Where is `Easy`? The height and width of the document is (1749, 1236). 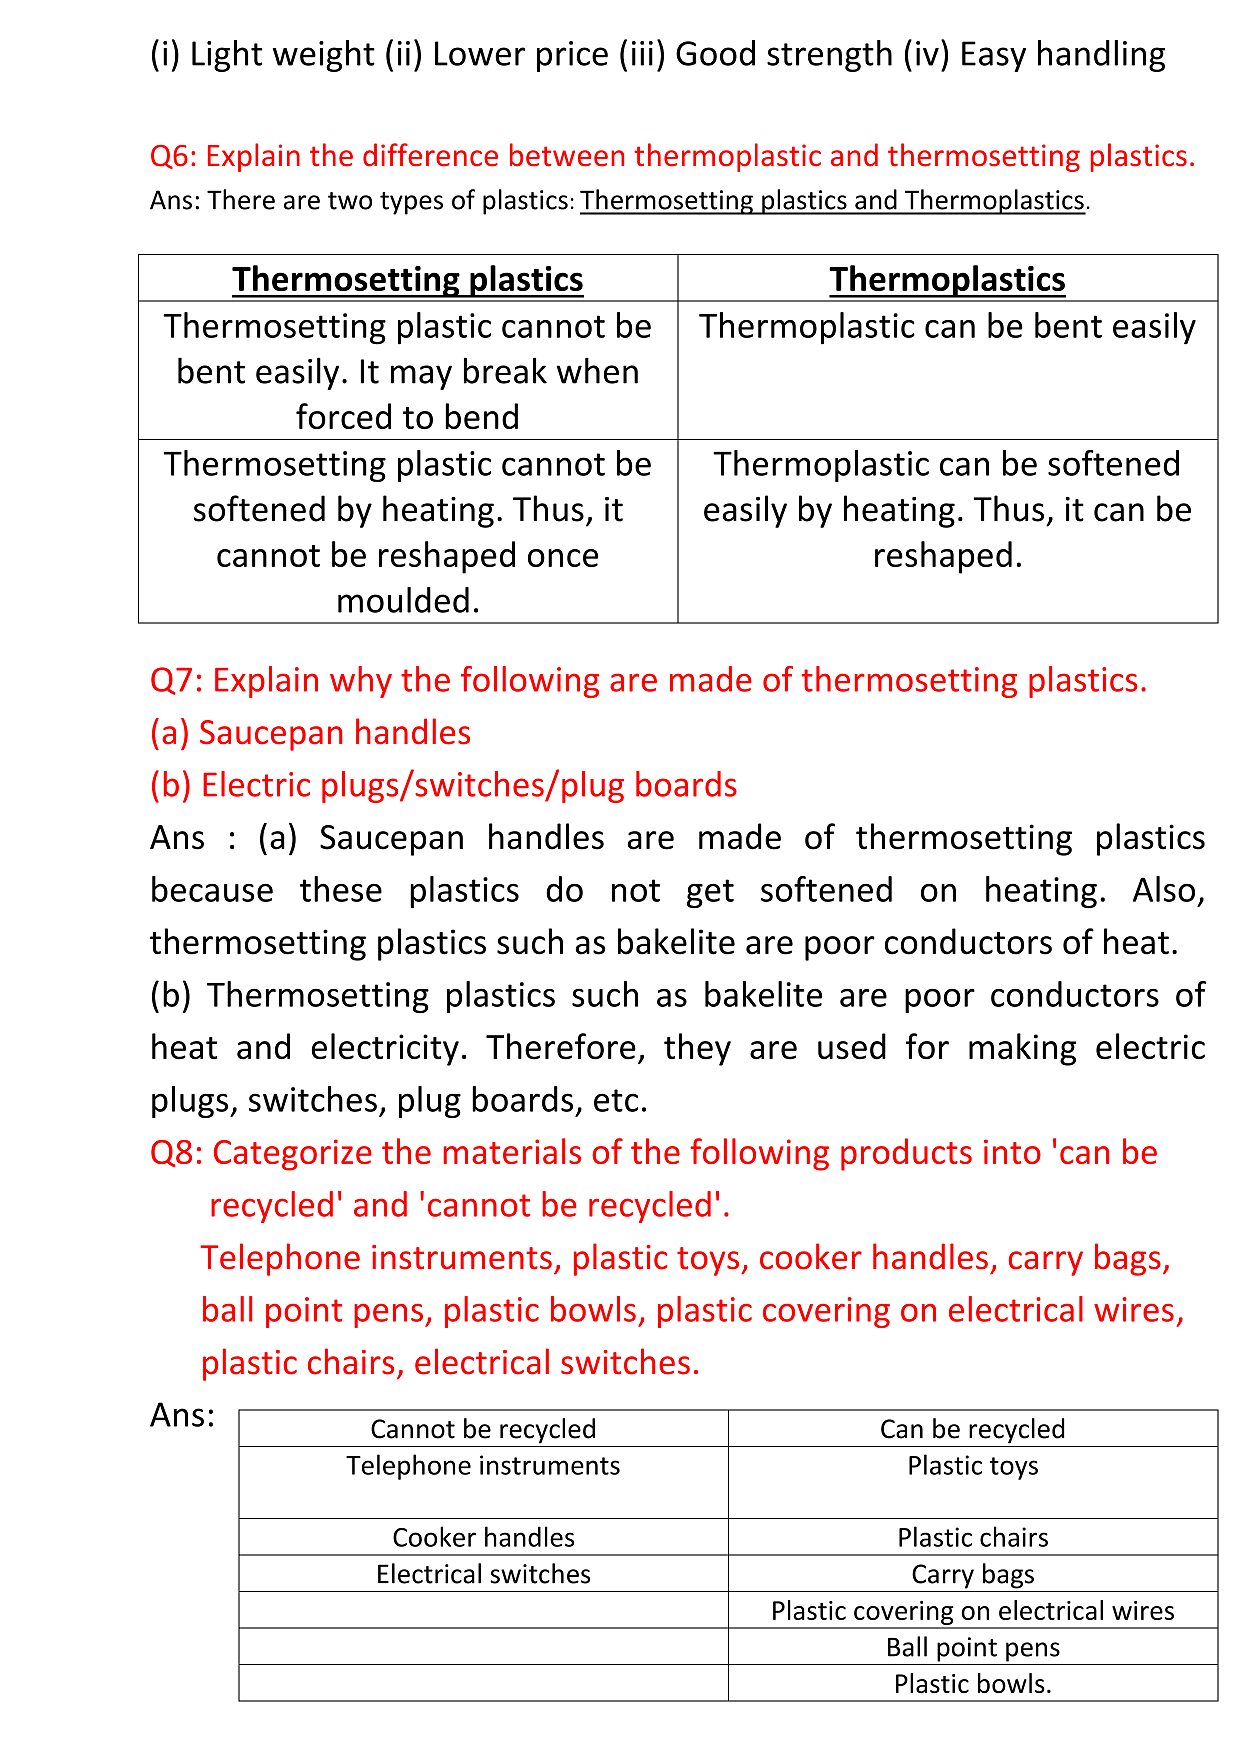
Easy is located at coordinates (994, 56).
